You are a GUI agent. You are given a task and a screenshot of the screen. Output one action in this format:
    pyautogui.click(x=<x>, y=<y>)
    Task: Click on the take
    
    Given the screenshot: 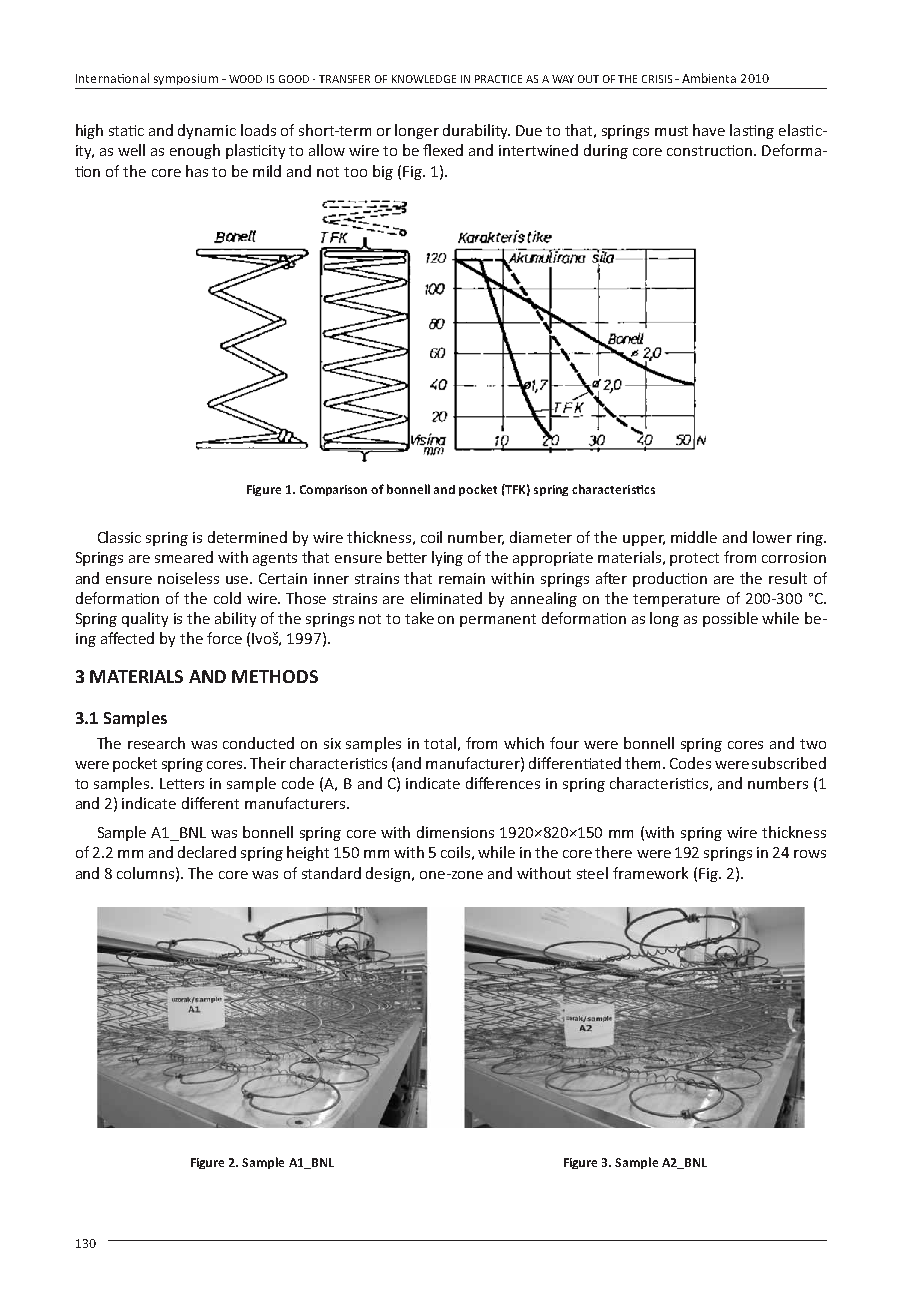 What is the action you would take?
    pyautogui.click(x=419, y=618)
